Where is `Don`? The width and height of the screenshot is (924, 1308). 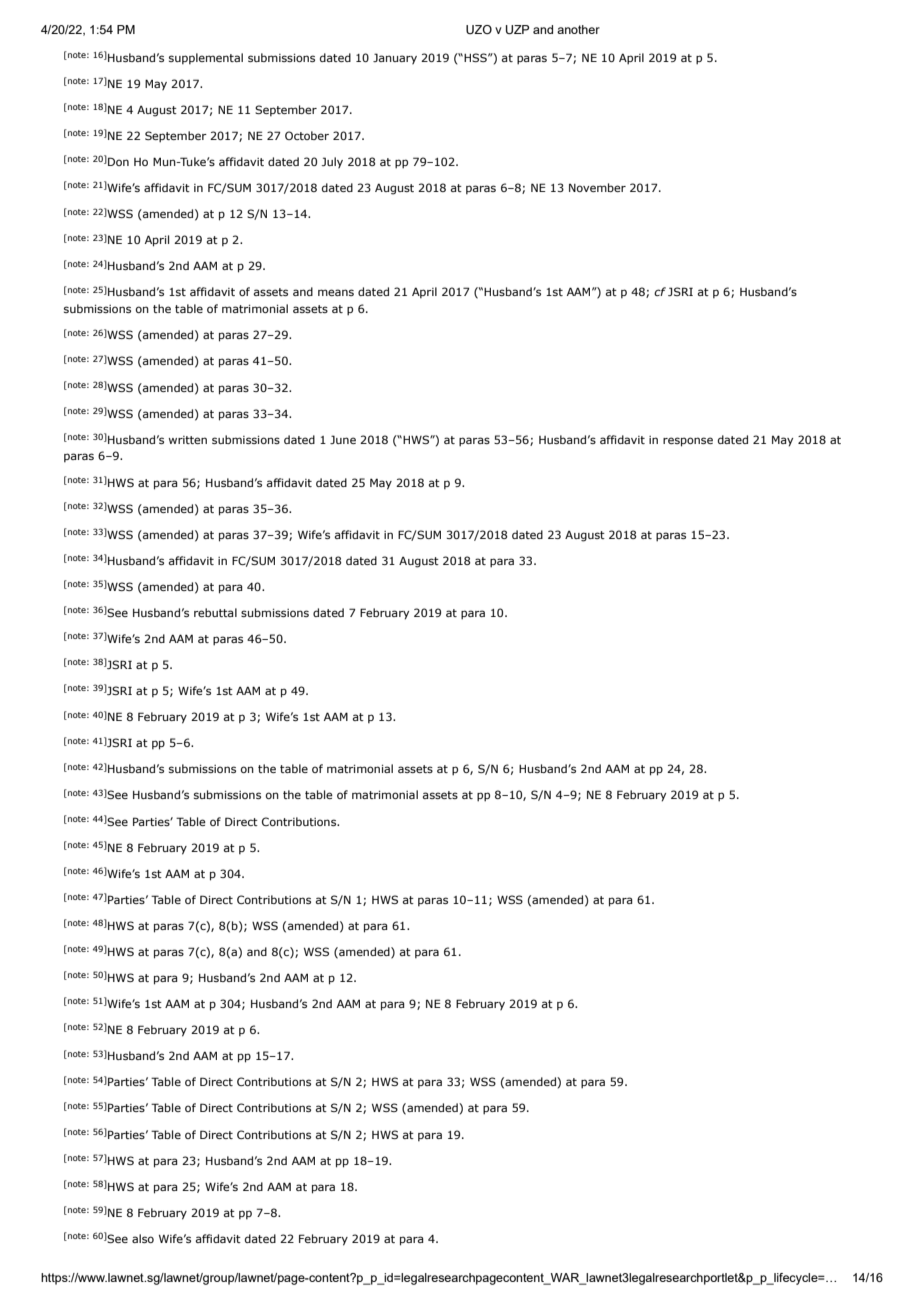
Don is located at coordinates (118, 161).
